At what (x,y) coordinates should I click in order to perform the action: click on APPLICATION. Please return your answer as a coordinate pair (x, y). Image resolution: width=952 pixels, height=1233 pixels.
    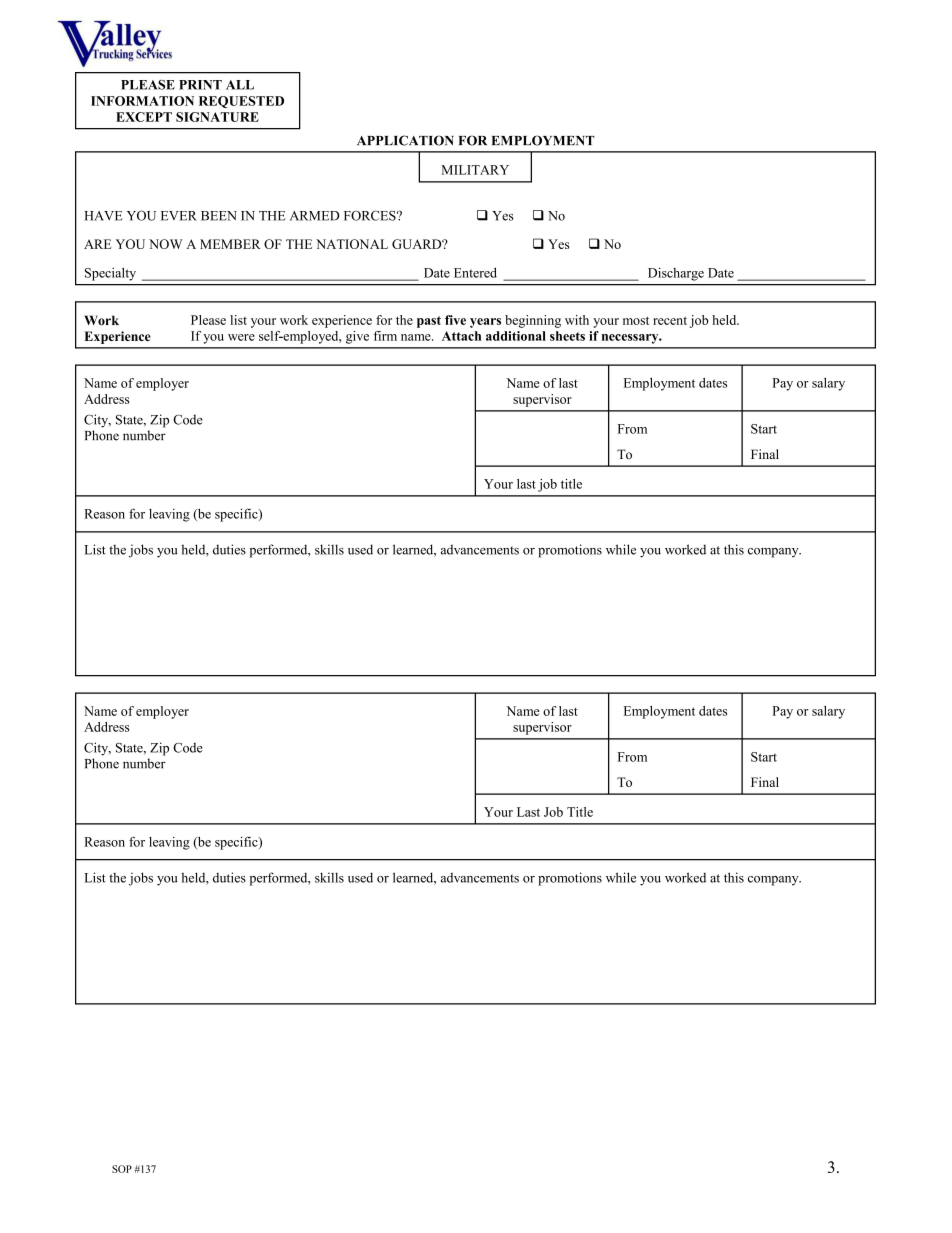
    Looking at the image, I should click on (405, 140).
